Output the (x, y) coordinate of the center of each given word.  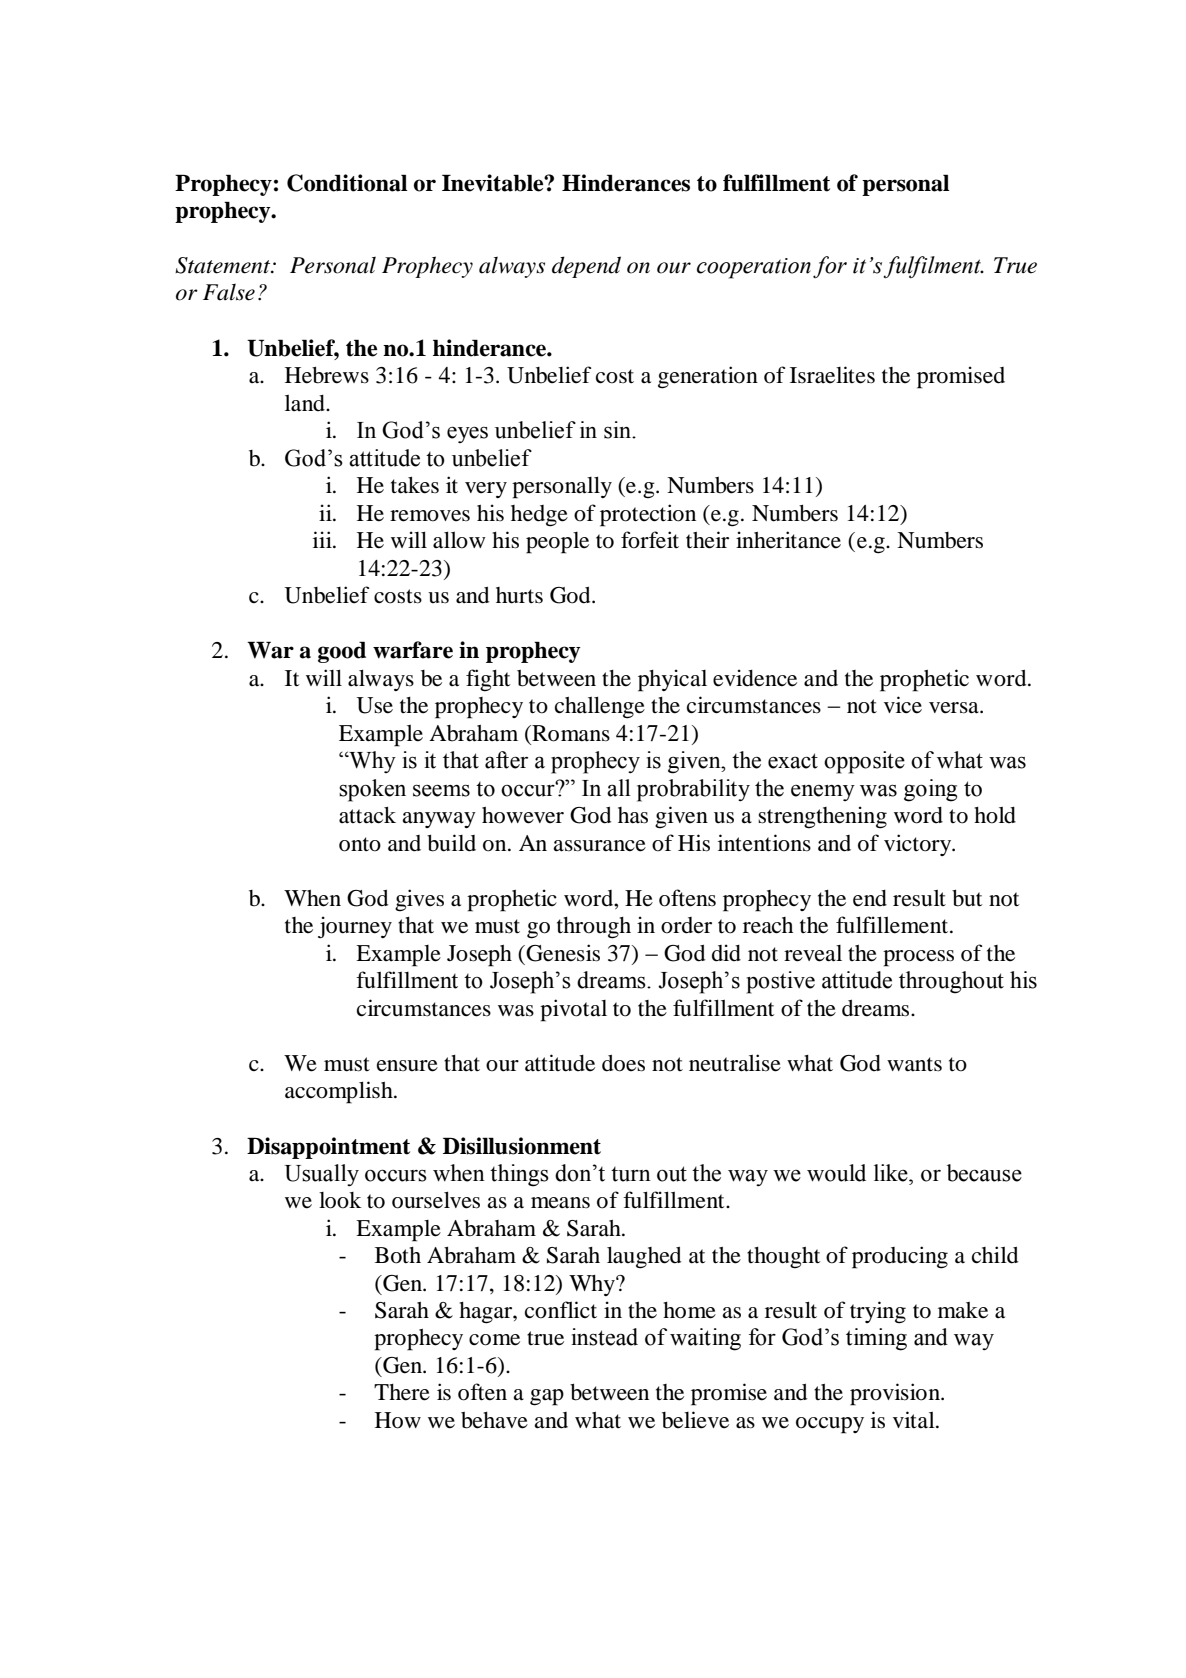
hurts (519, 595)
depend (586, 267)
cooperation (754, 268)
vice (903, 705)
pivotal (573, 1010)
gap (547, 1397)
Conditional (347, 183)
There (402, 1392)
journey (355, 927)
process (918, 958)
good (342, 652)
